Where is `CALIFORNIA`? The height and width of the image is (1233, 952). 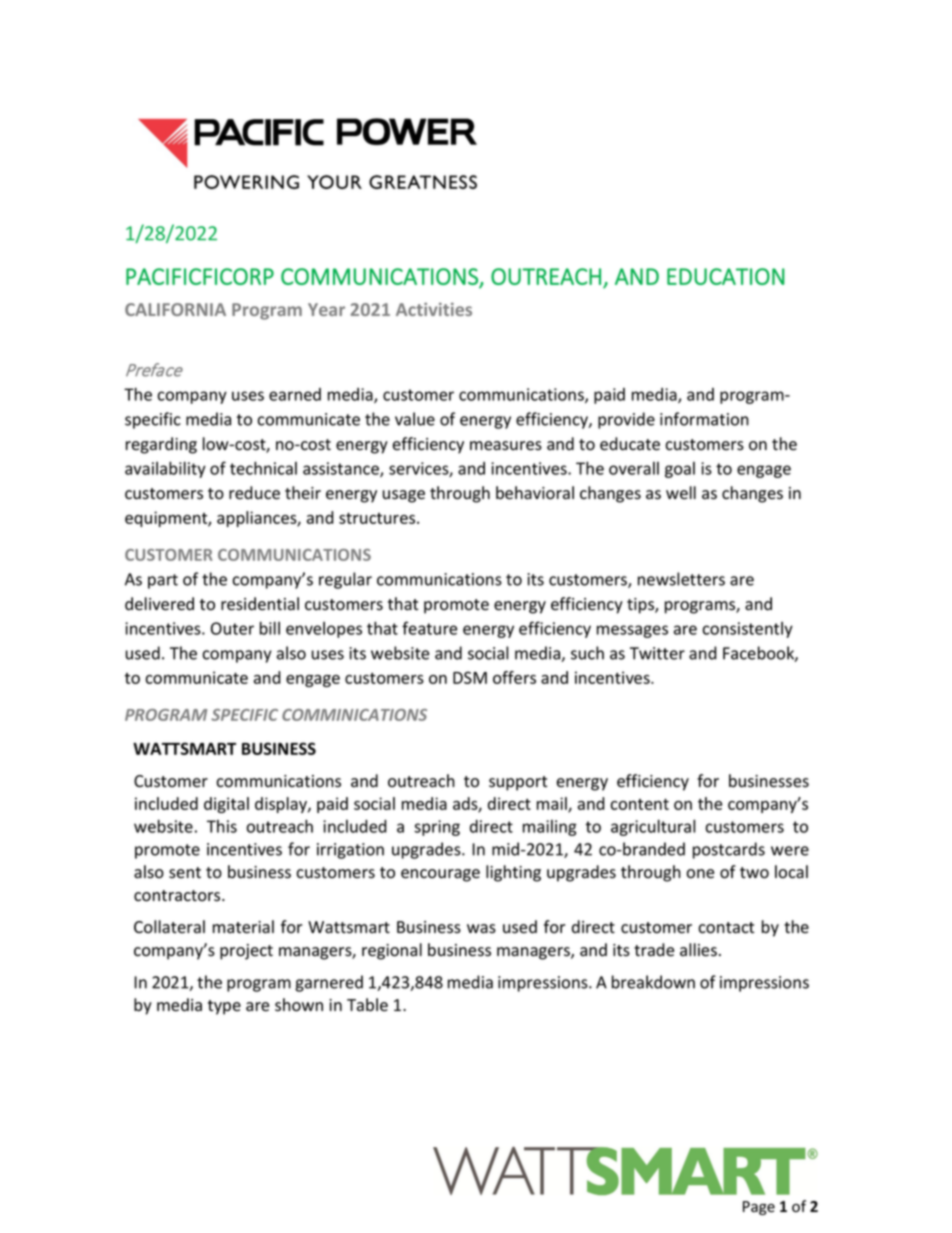 CALIFORNIA is located at coordinates (175, 309).
